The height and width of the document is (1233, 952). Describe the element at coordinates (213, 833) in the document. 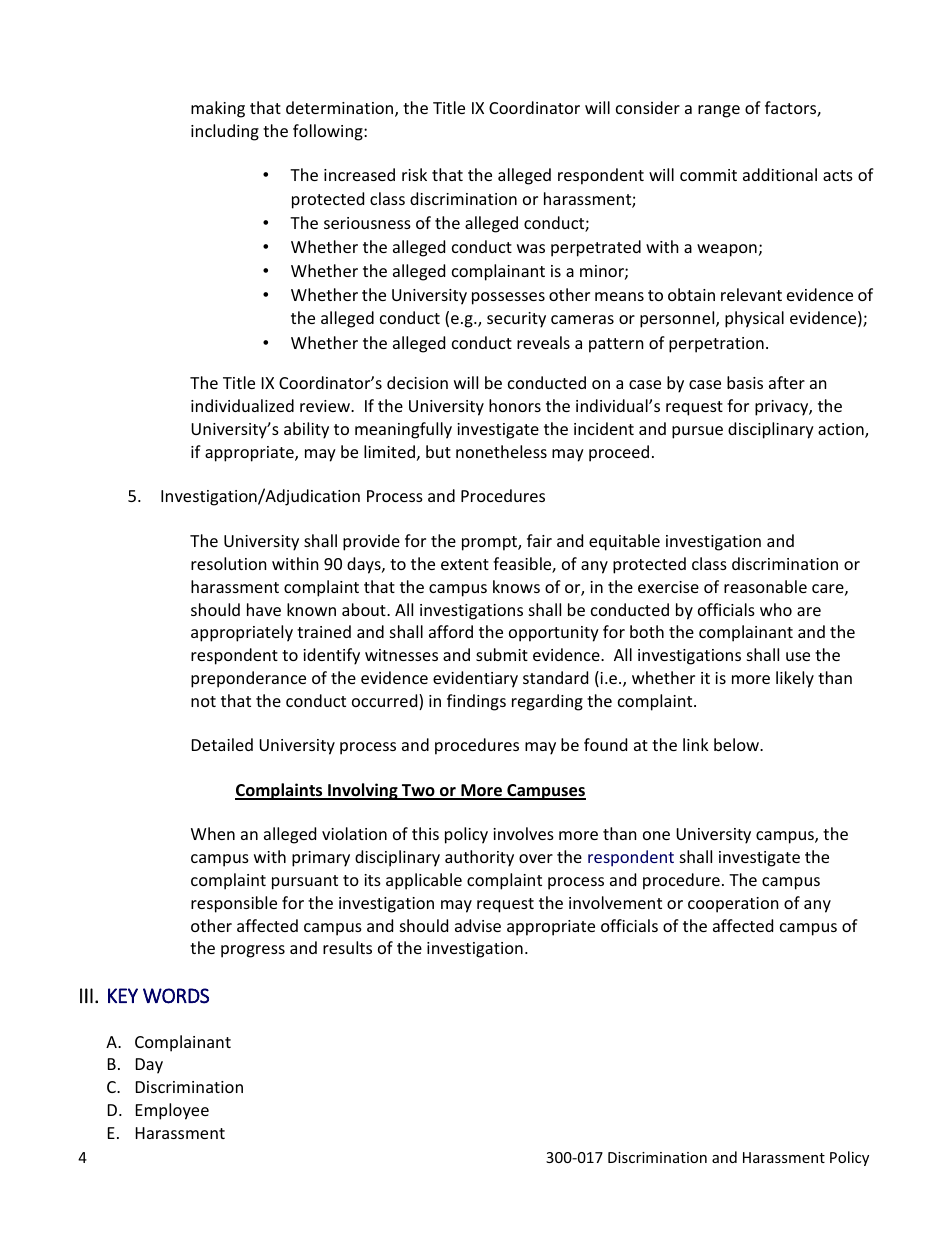

I see `When` at that location.
